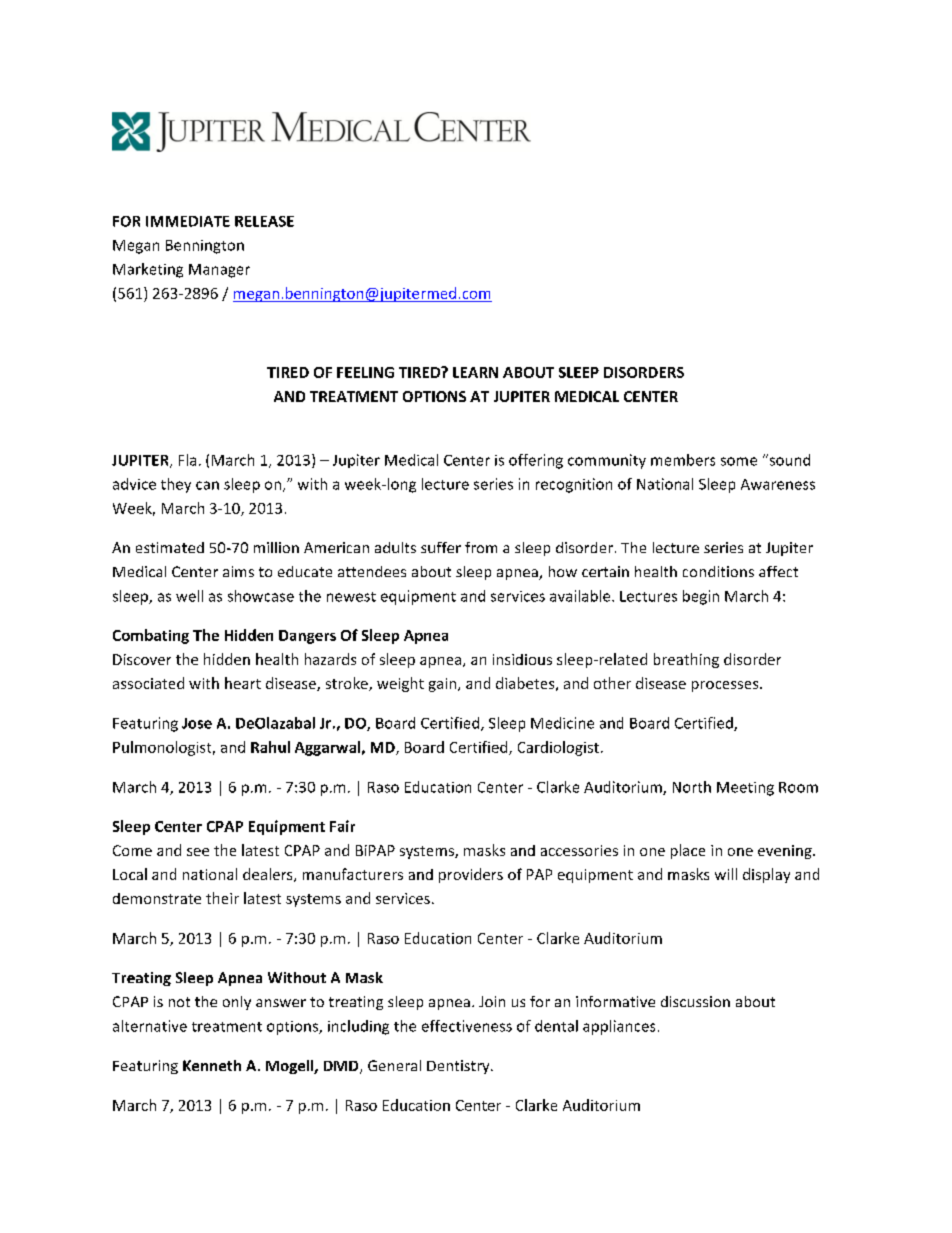  What do you see at coordinates (219, 271) in the document?
I see `Manager` at bounding box center [219, 271].
